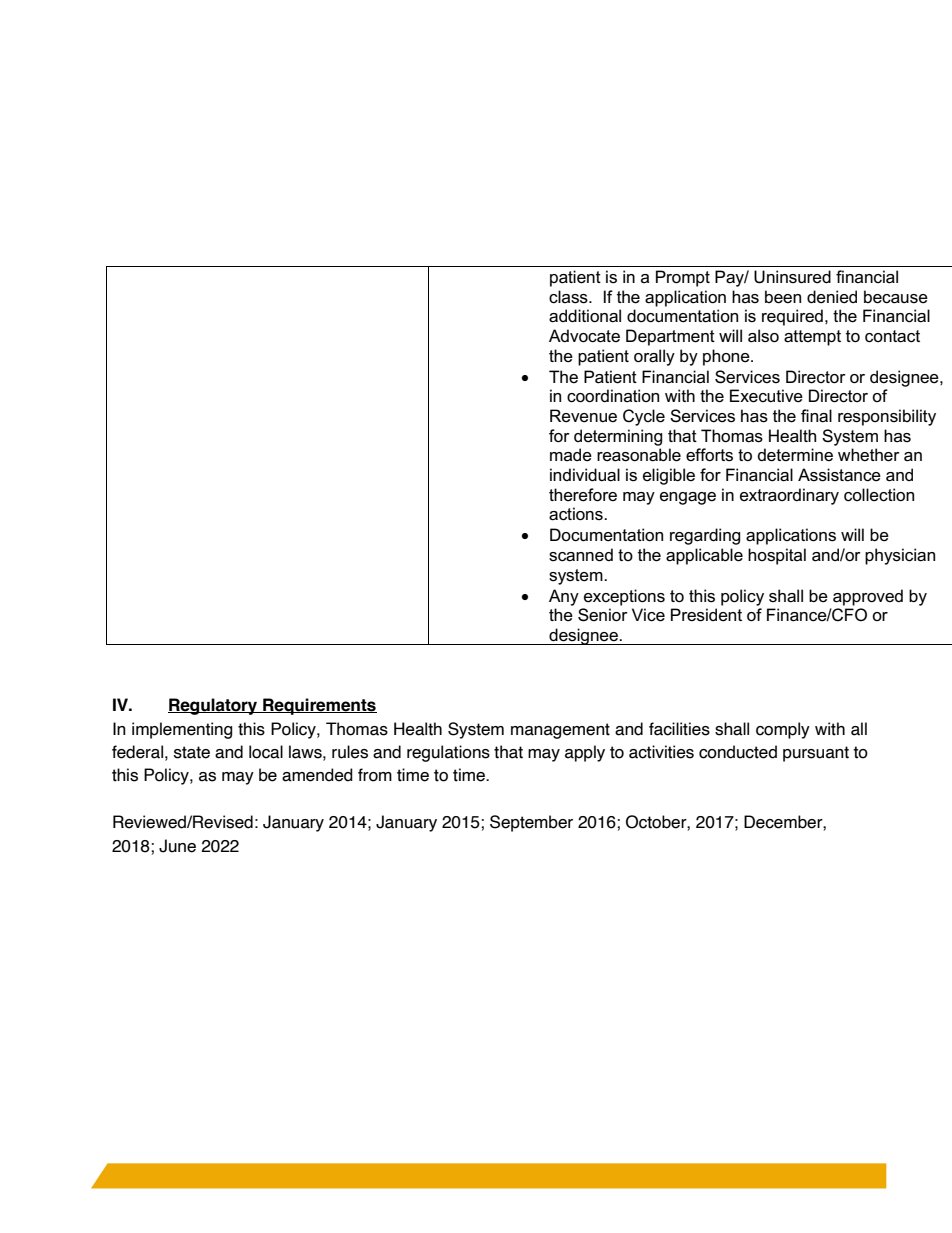  What do you see at coordinates (214, 706) in the page?
I see `Regulatory` at bounding box center [214, 706].
